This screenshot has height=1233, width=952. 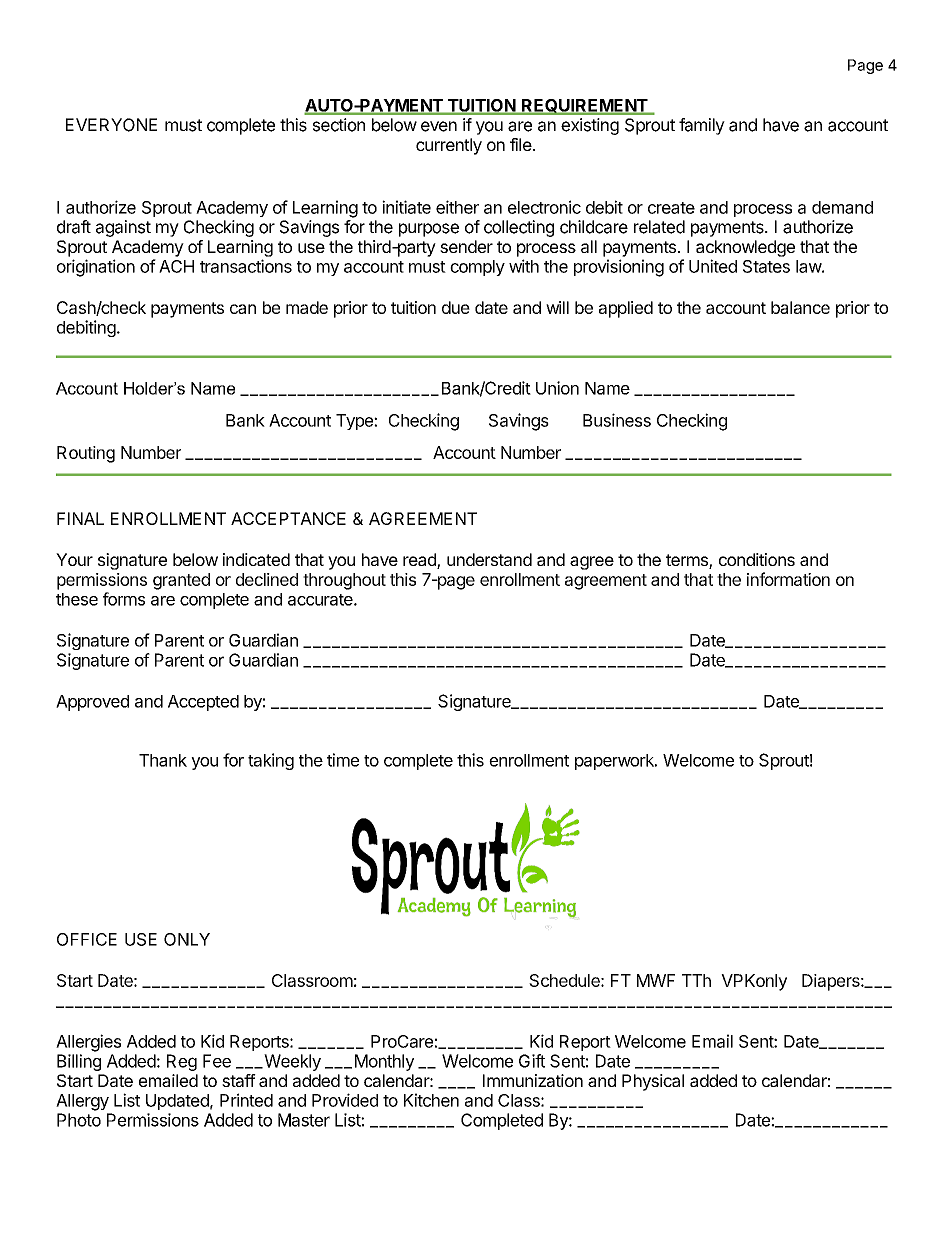 What do you see at coordinates (788, 579) in the screenshot?
I see `information` at bounding box center [788, 579].
